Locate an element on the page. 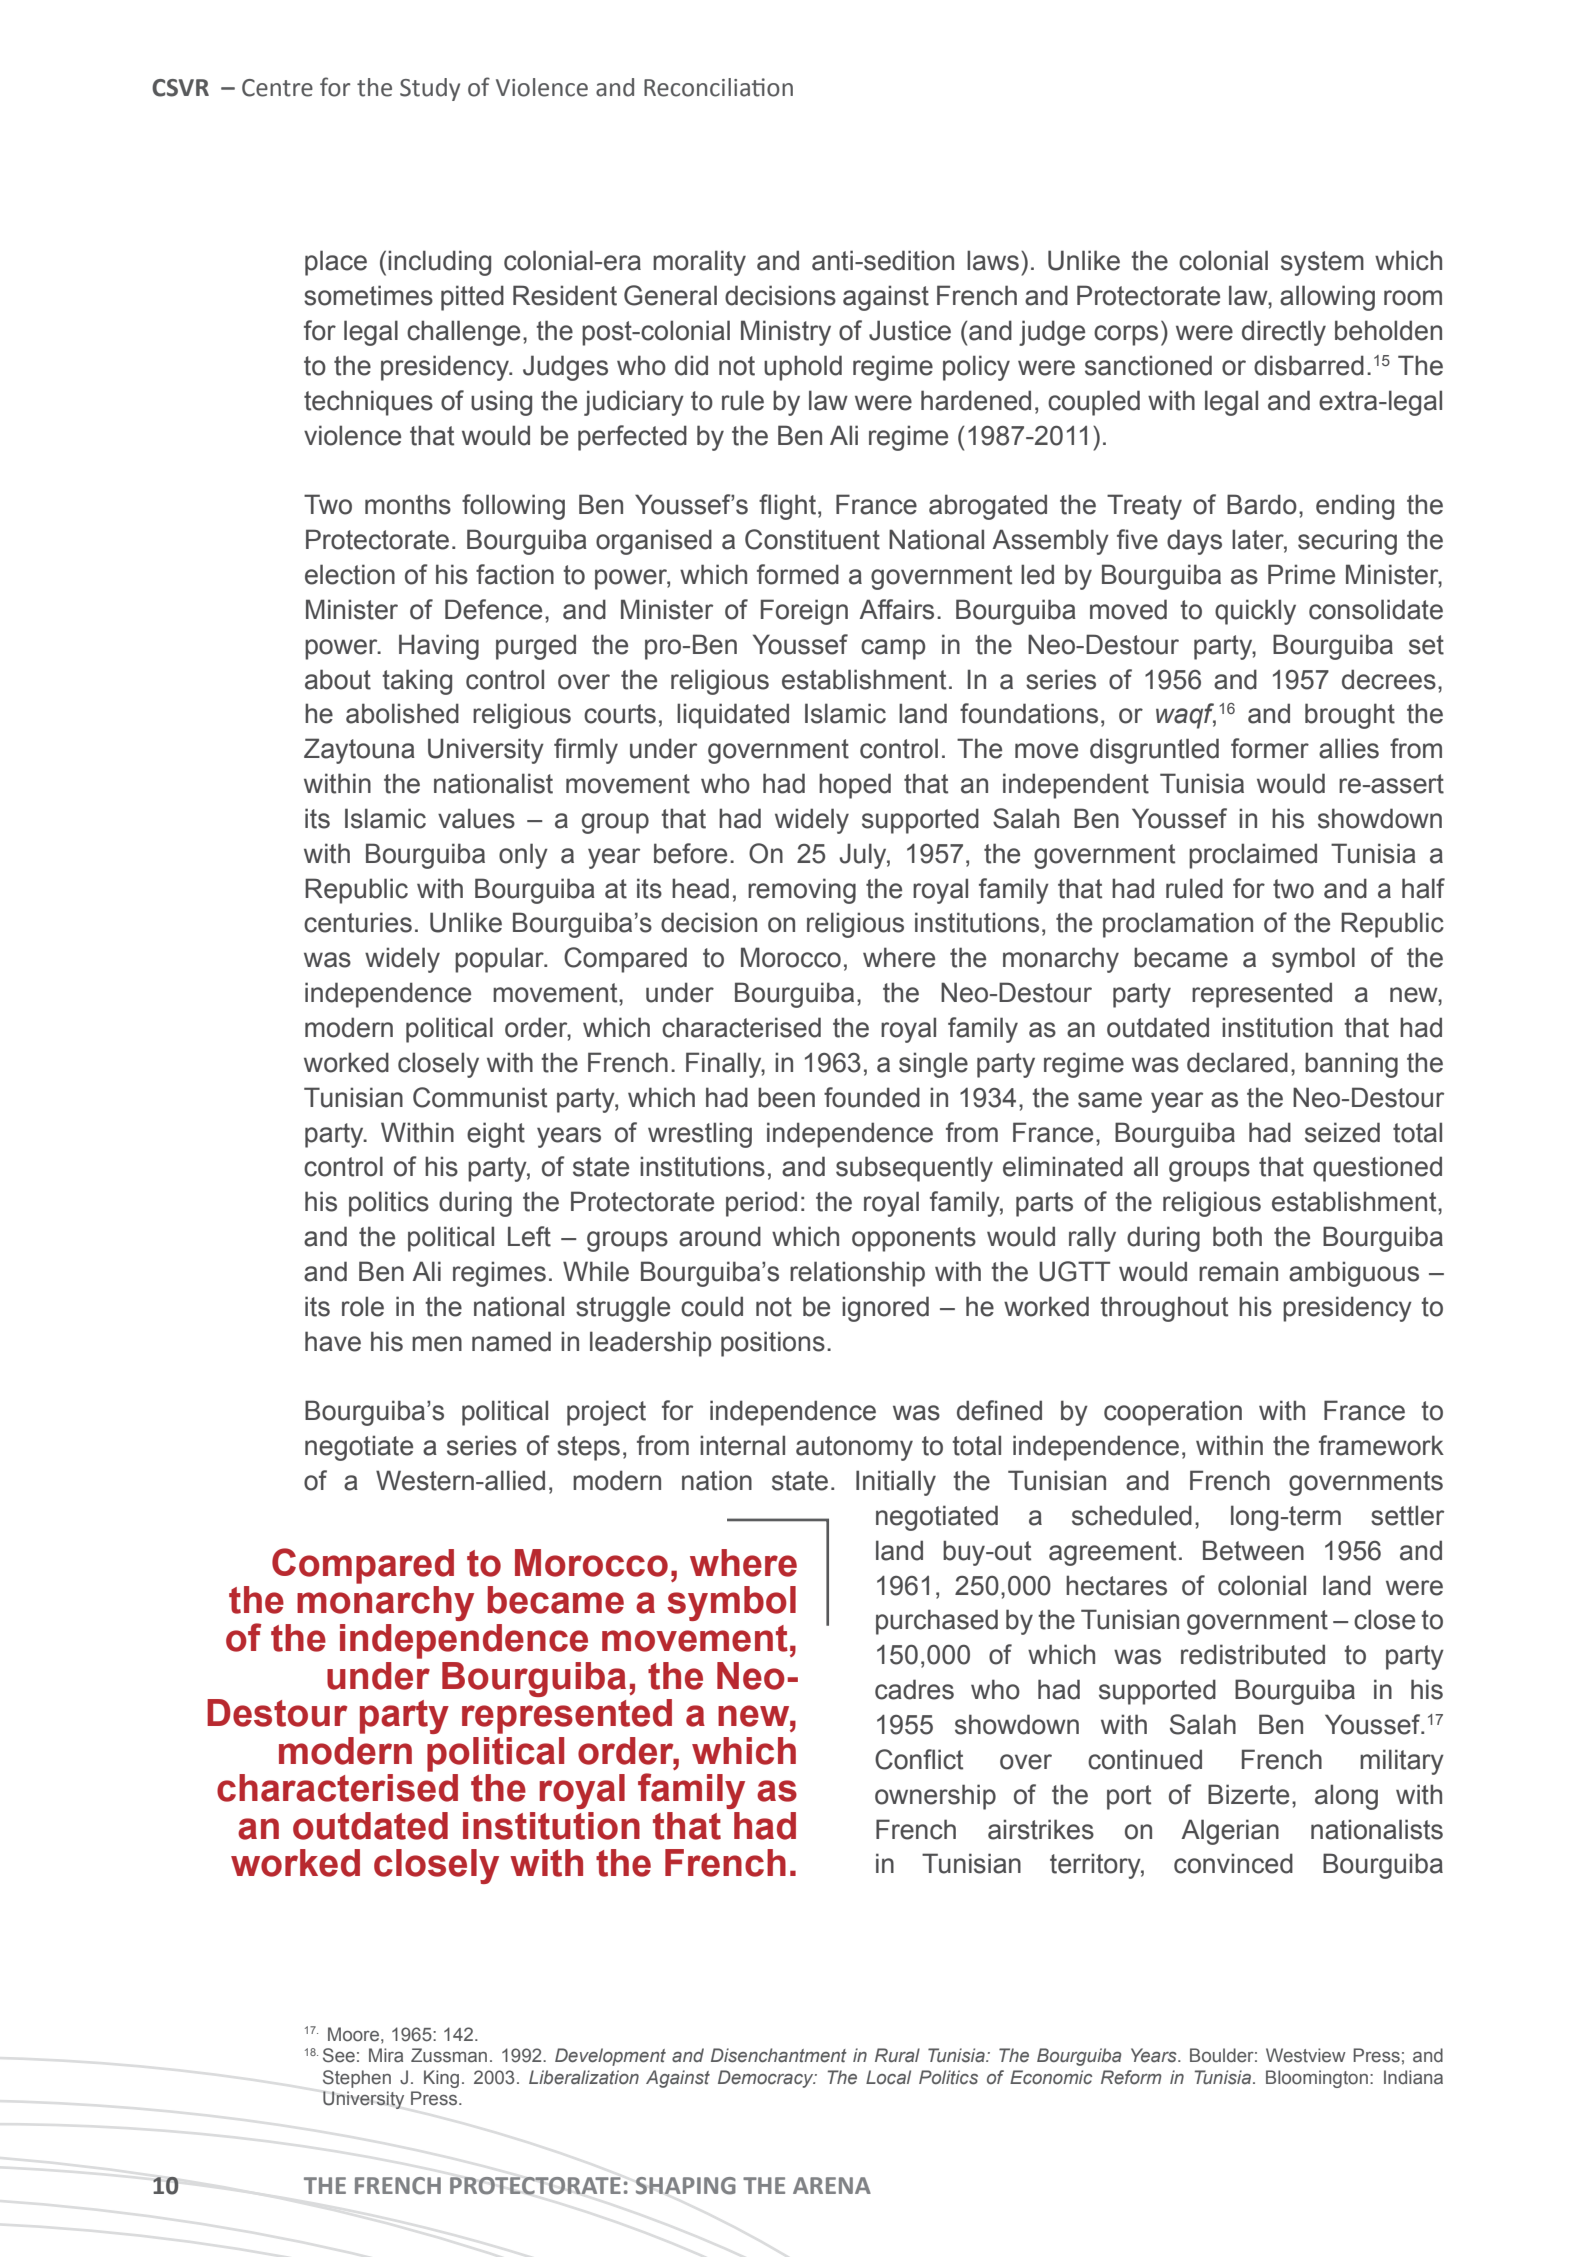 The height and width of the page is (2257, 1596). seized is located at coordinates (1342, 1132).
